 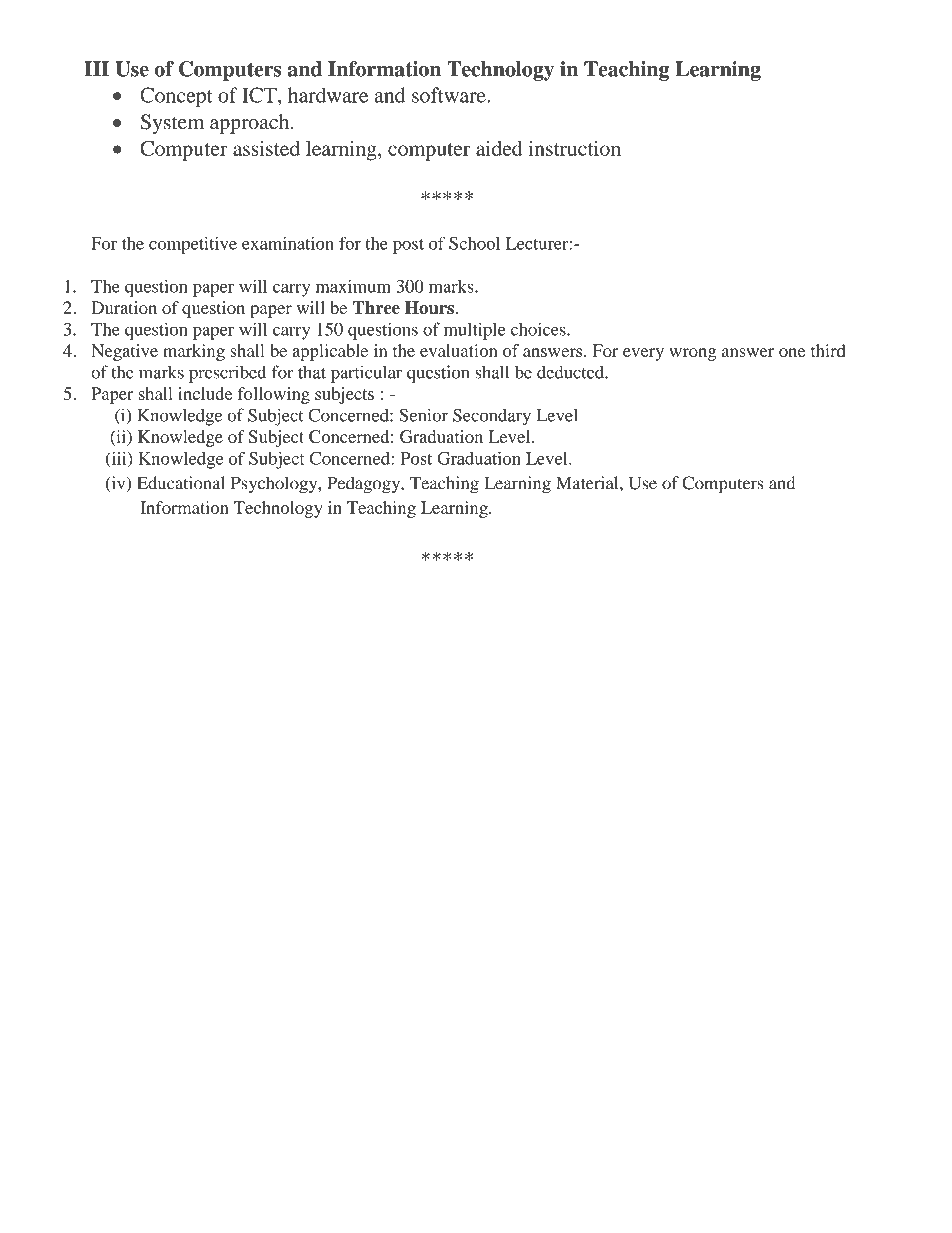 What do you see at coordinates (124, 307) in the screenshot?
I see `Duration` at bounding box center [124, 307].
